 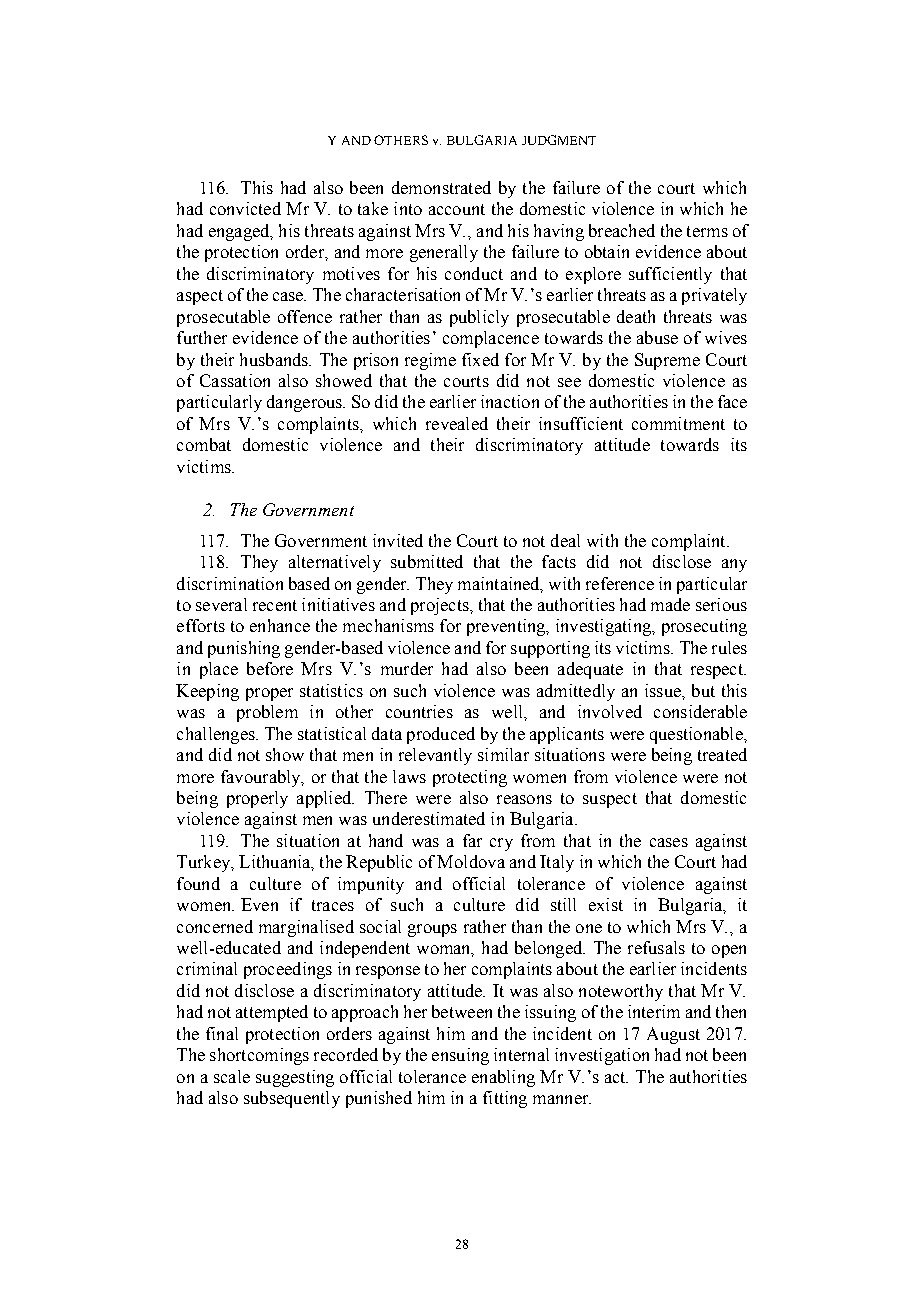 What do you see at coordinates (707, 231) in the image?
I see `terms` at bounding box center [707, 231].
